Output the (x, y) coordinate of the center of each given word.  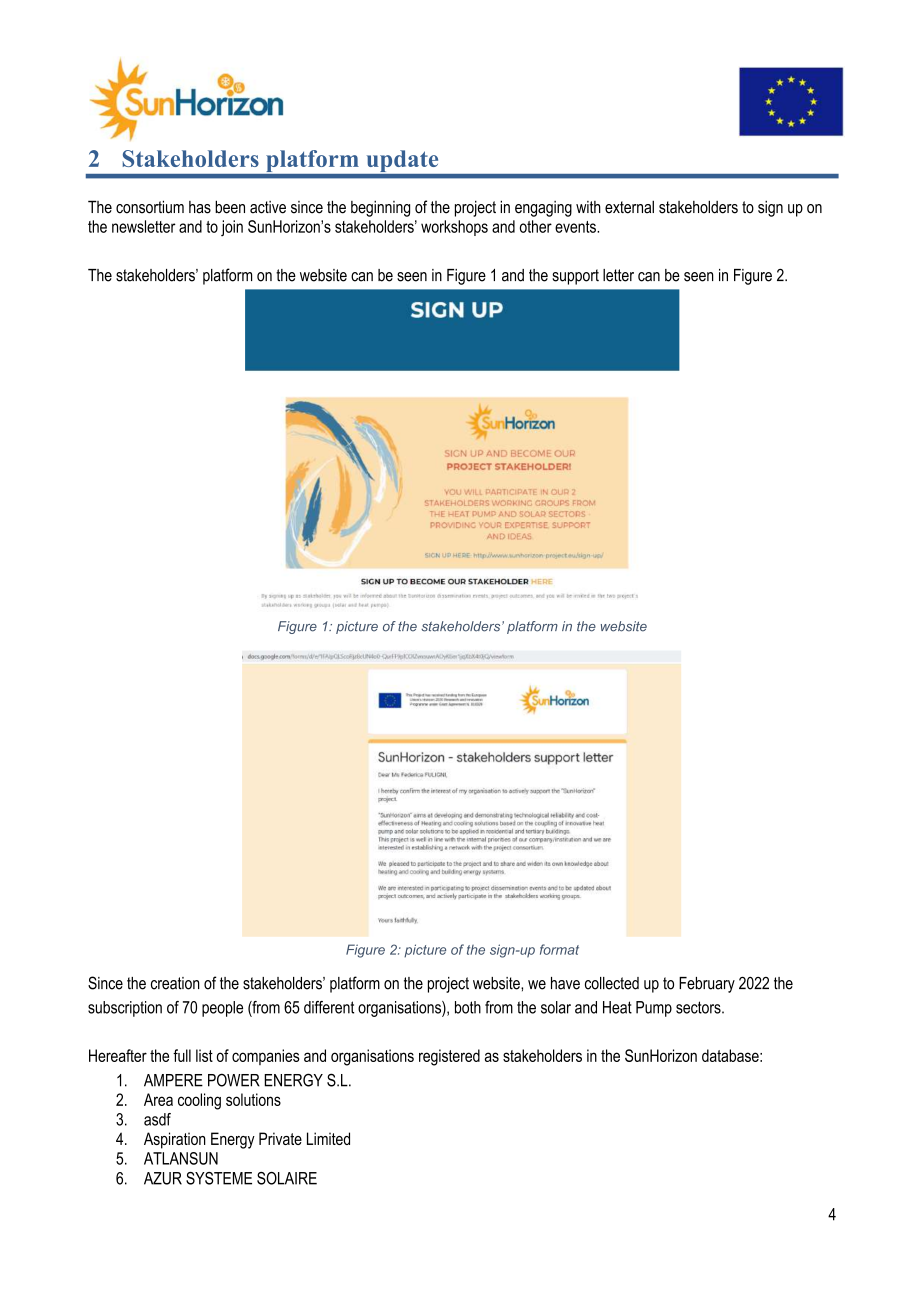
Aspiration (175, 1140)
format (559, 949)
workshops (454, 228)
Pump (654, 1009)
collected (612, 983)
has (200, 207)
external (629, 207)
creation (175, 983)
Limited (328, 1138)
